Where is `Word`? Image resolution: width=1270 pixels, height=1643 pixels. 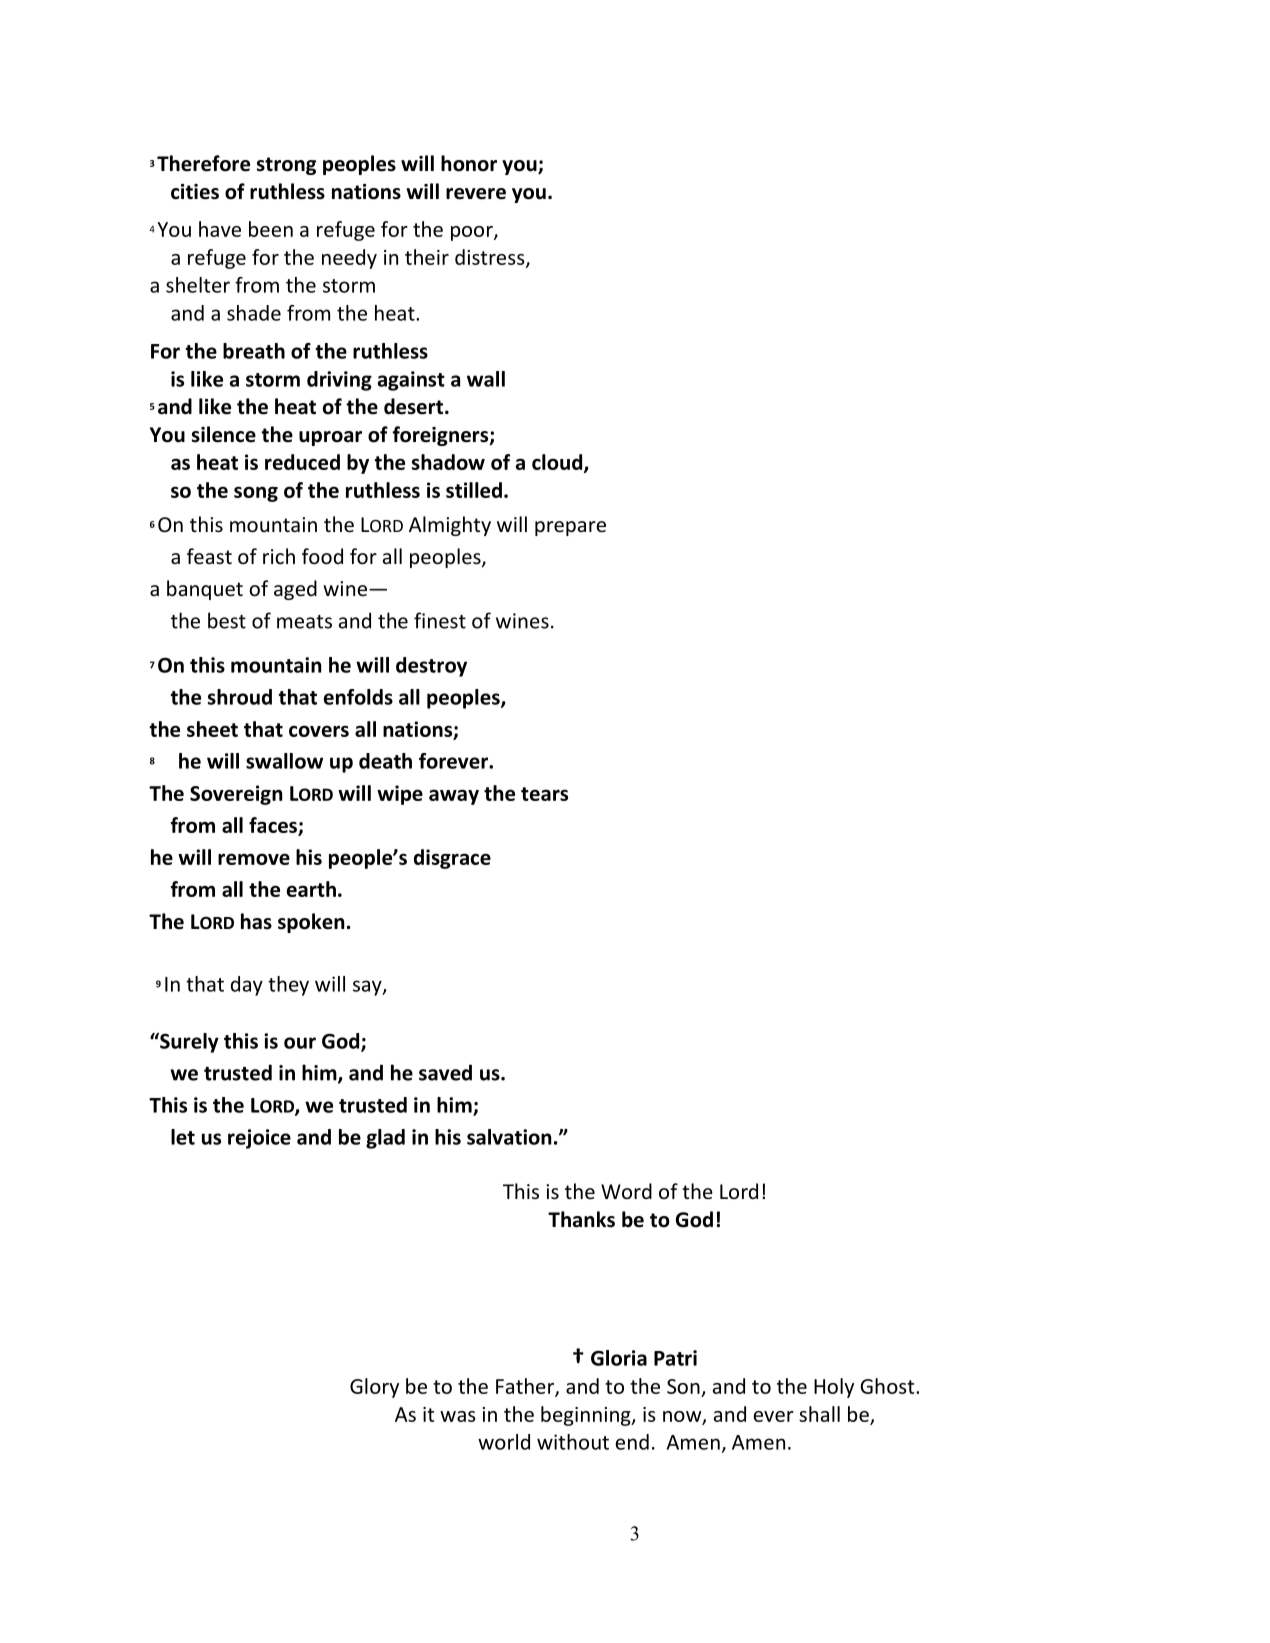
Word is located at coordinates (626, 1191).
